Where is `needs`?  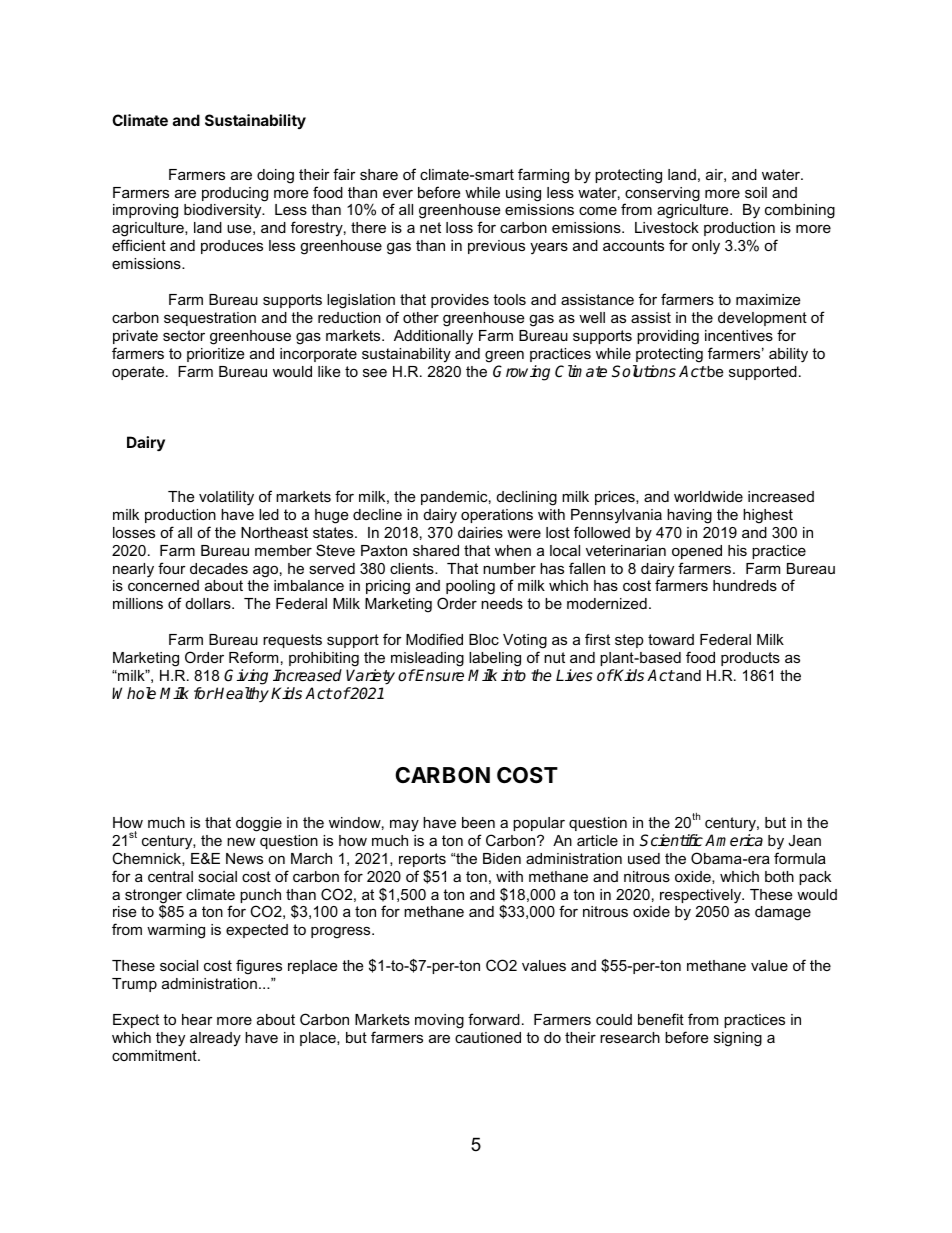
needs is located at coordinates (502, 603).
